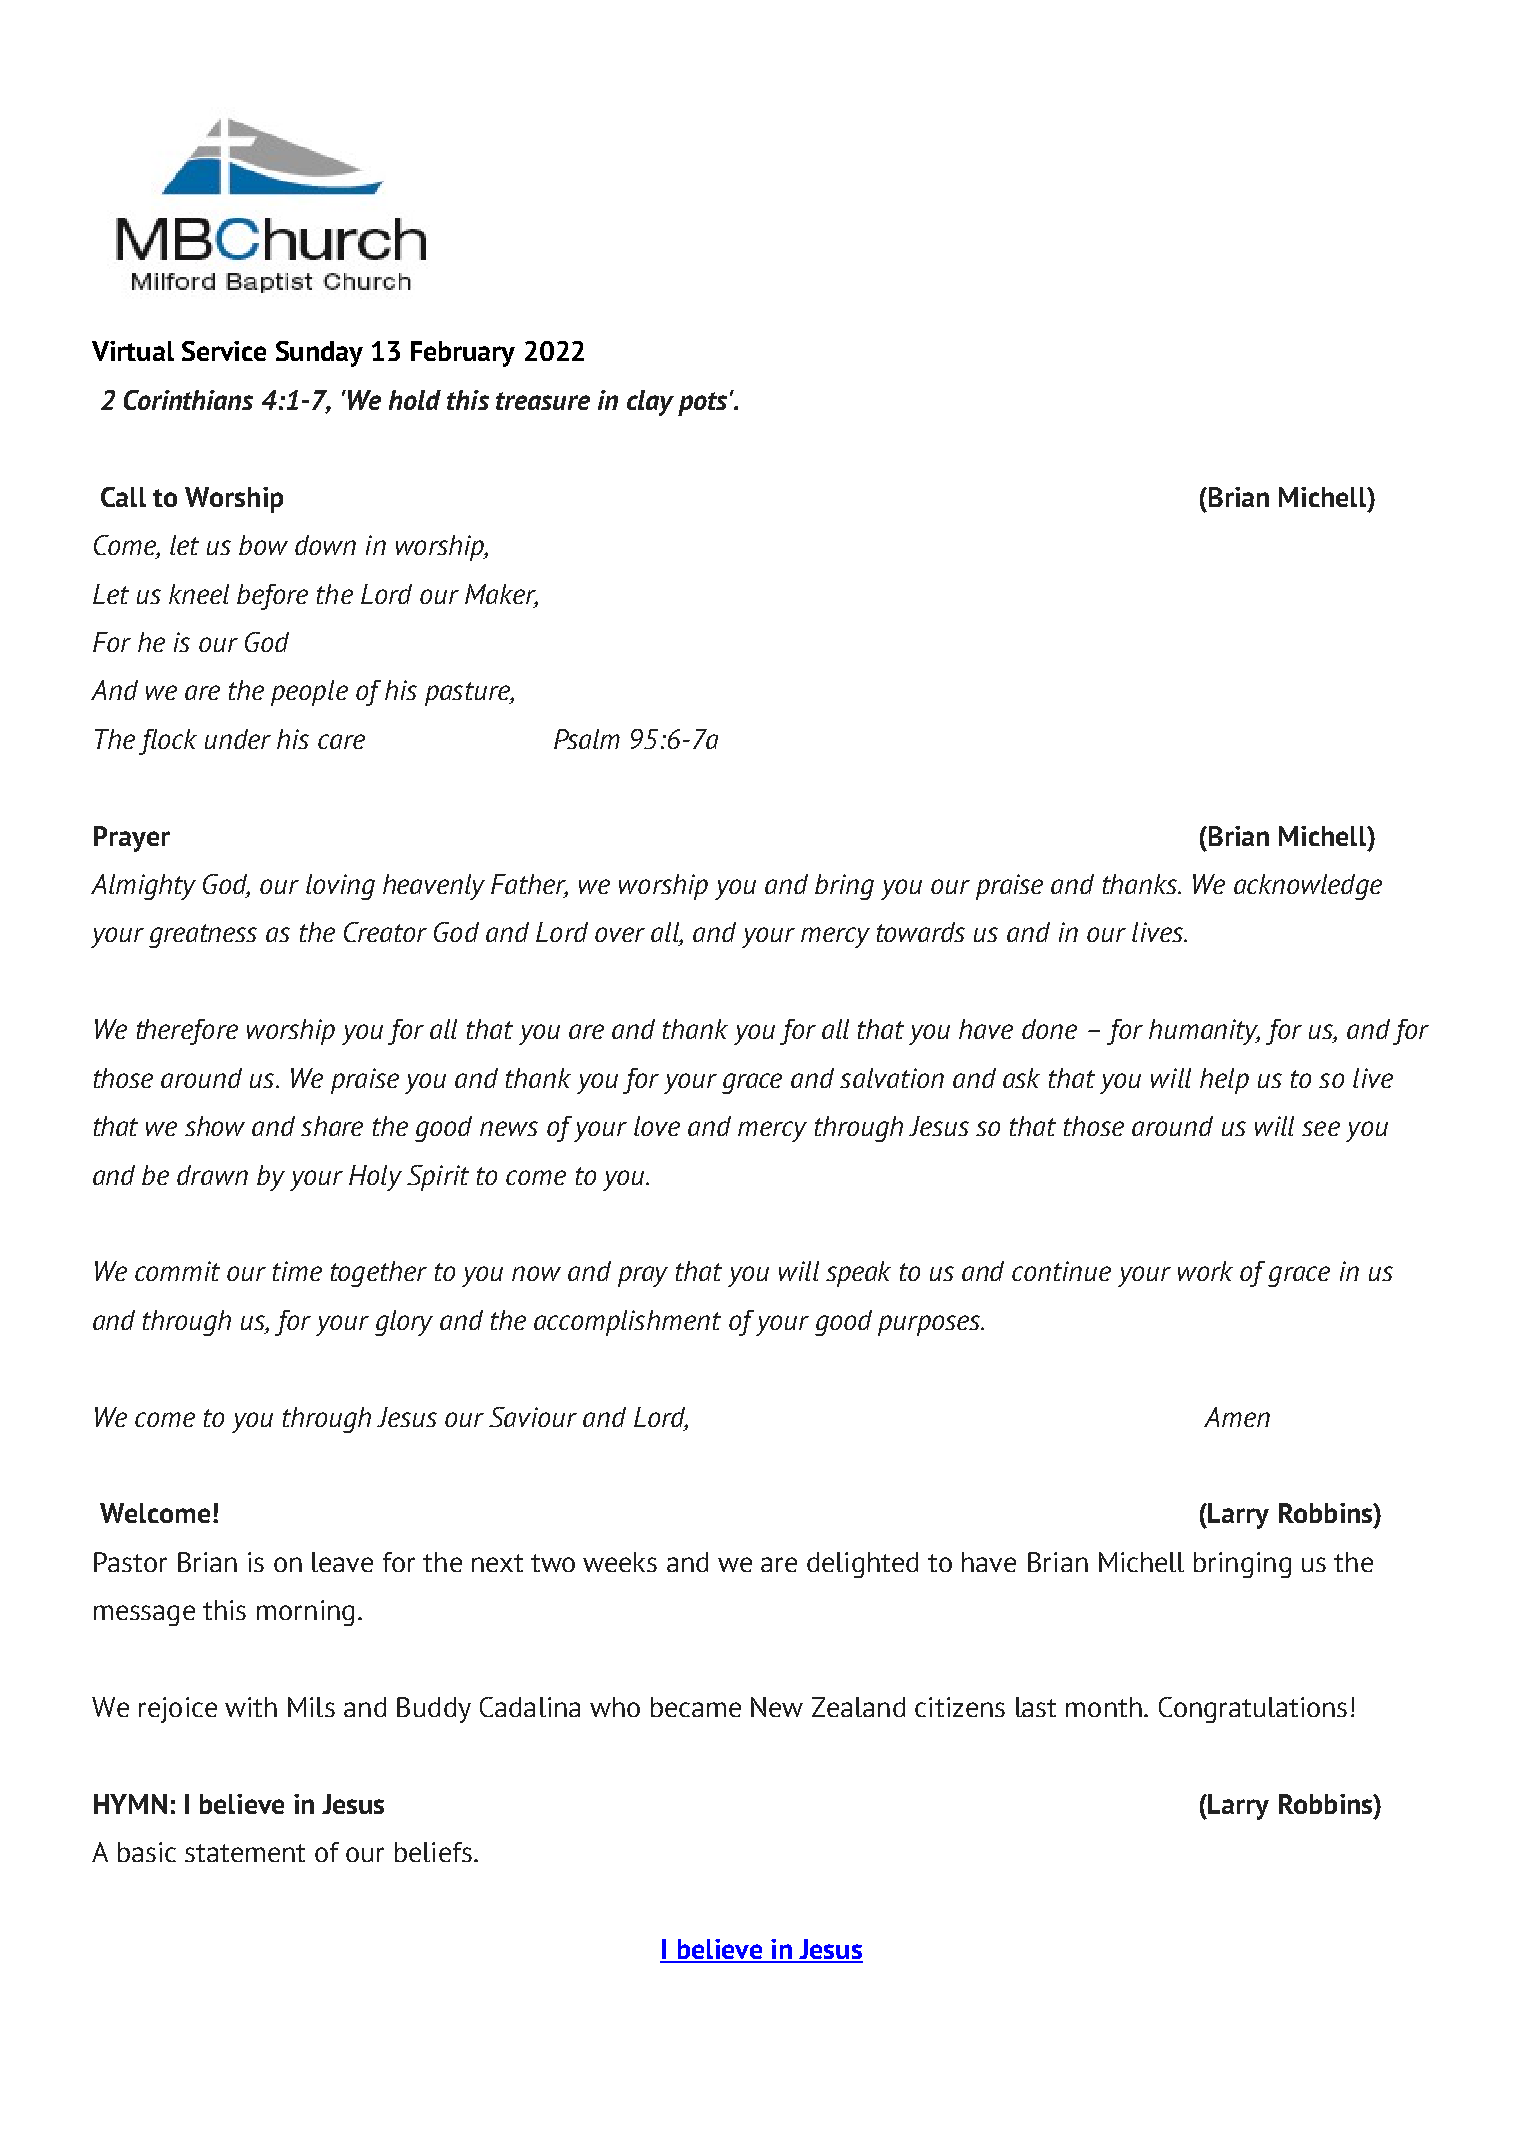  Describe the element at coordinates (620, 934) in the screenshot. I see `over` at that location.
